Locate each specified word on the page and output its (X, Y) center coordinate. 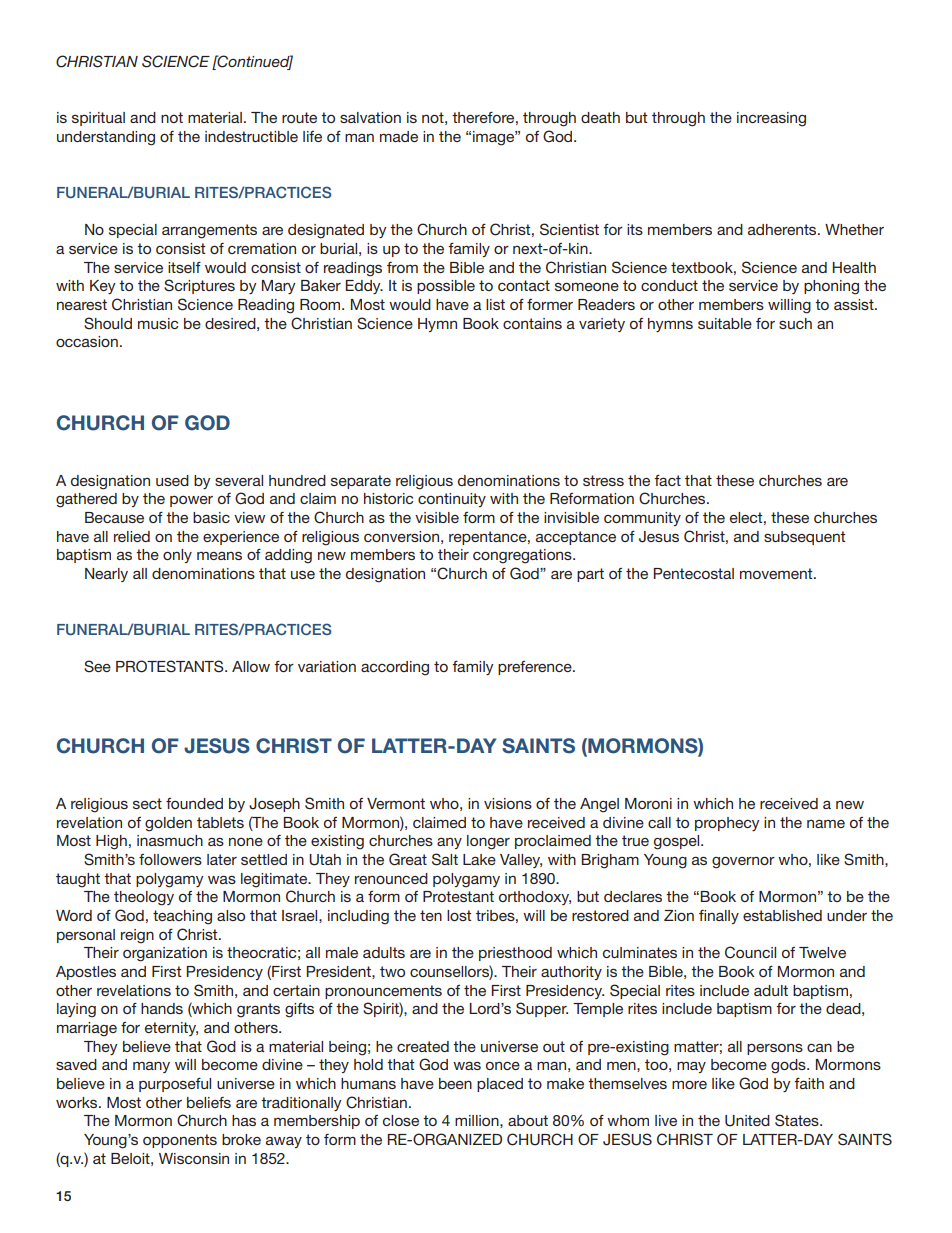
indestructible (251, 136)
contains (532, 323)
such (795, 323)
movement (777, 573)
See (97, 666)
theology (144, 898)
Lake (479, 859)
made (399, 136)
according (395, 668)
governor (743, 862)
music (158, 323)
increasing (771, 119)
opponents (180, 1141)
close (401, 1120)
